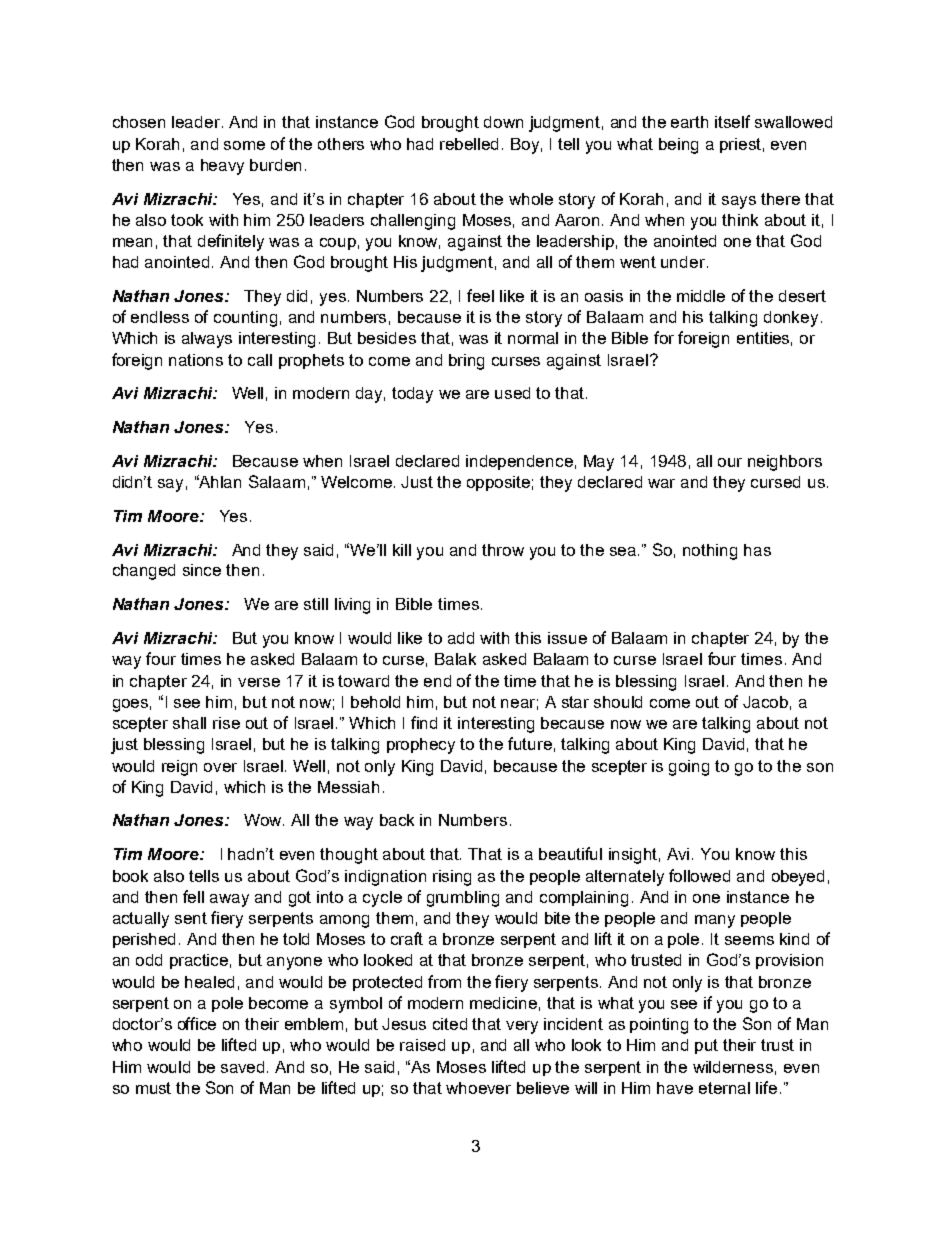 The width and height of the screenshot is (952, 1233). Describe the element at coordinates (222, 167) in the screenshot. I see `heavy` at that location.
